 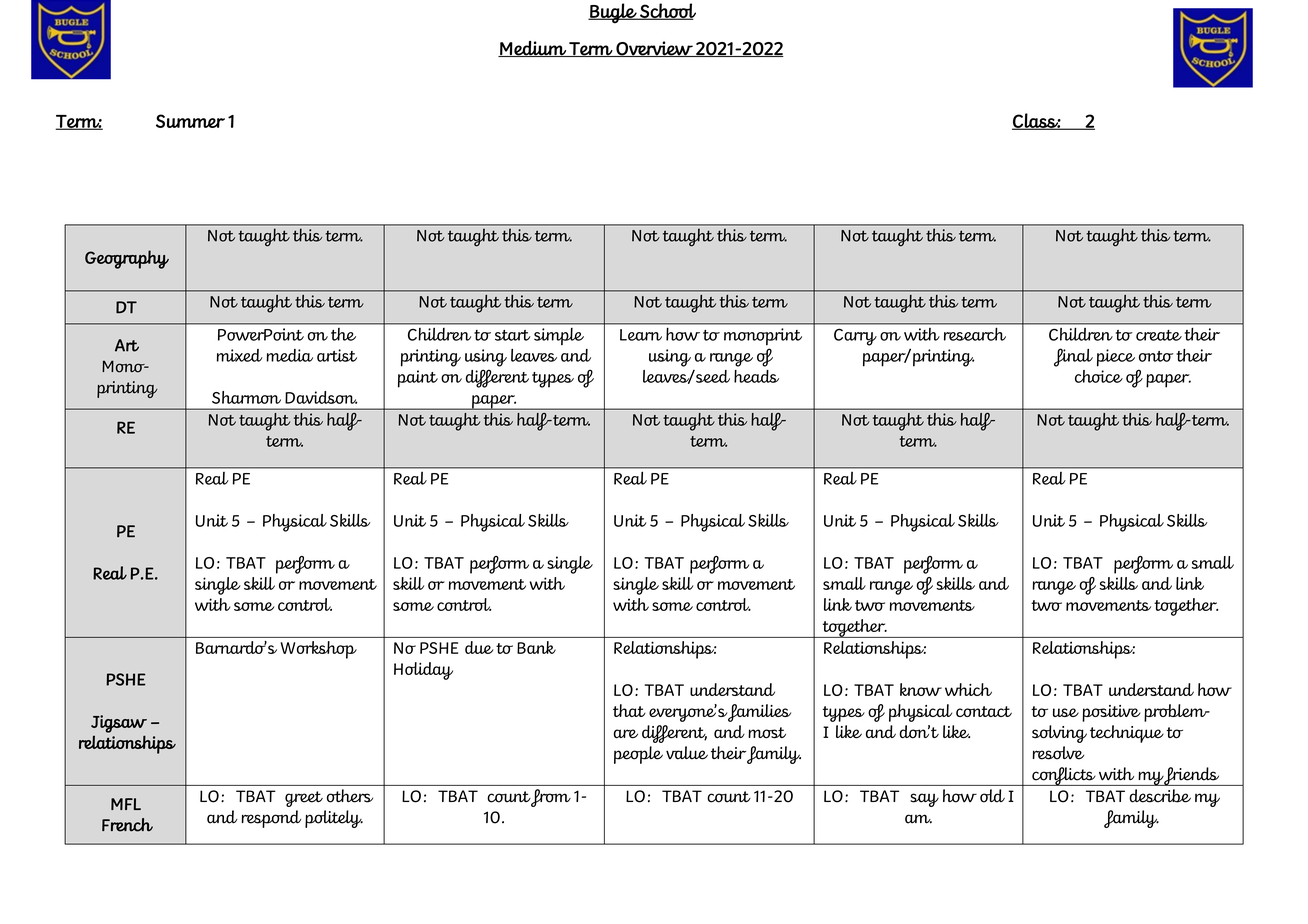 I want to click on Summer, so click(x=190, y=121).
